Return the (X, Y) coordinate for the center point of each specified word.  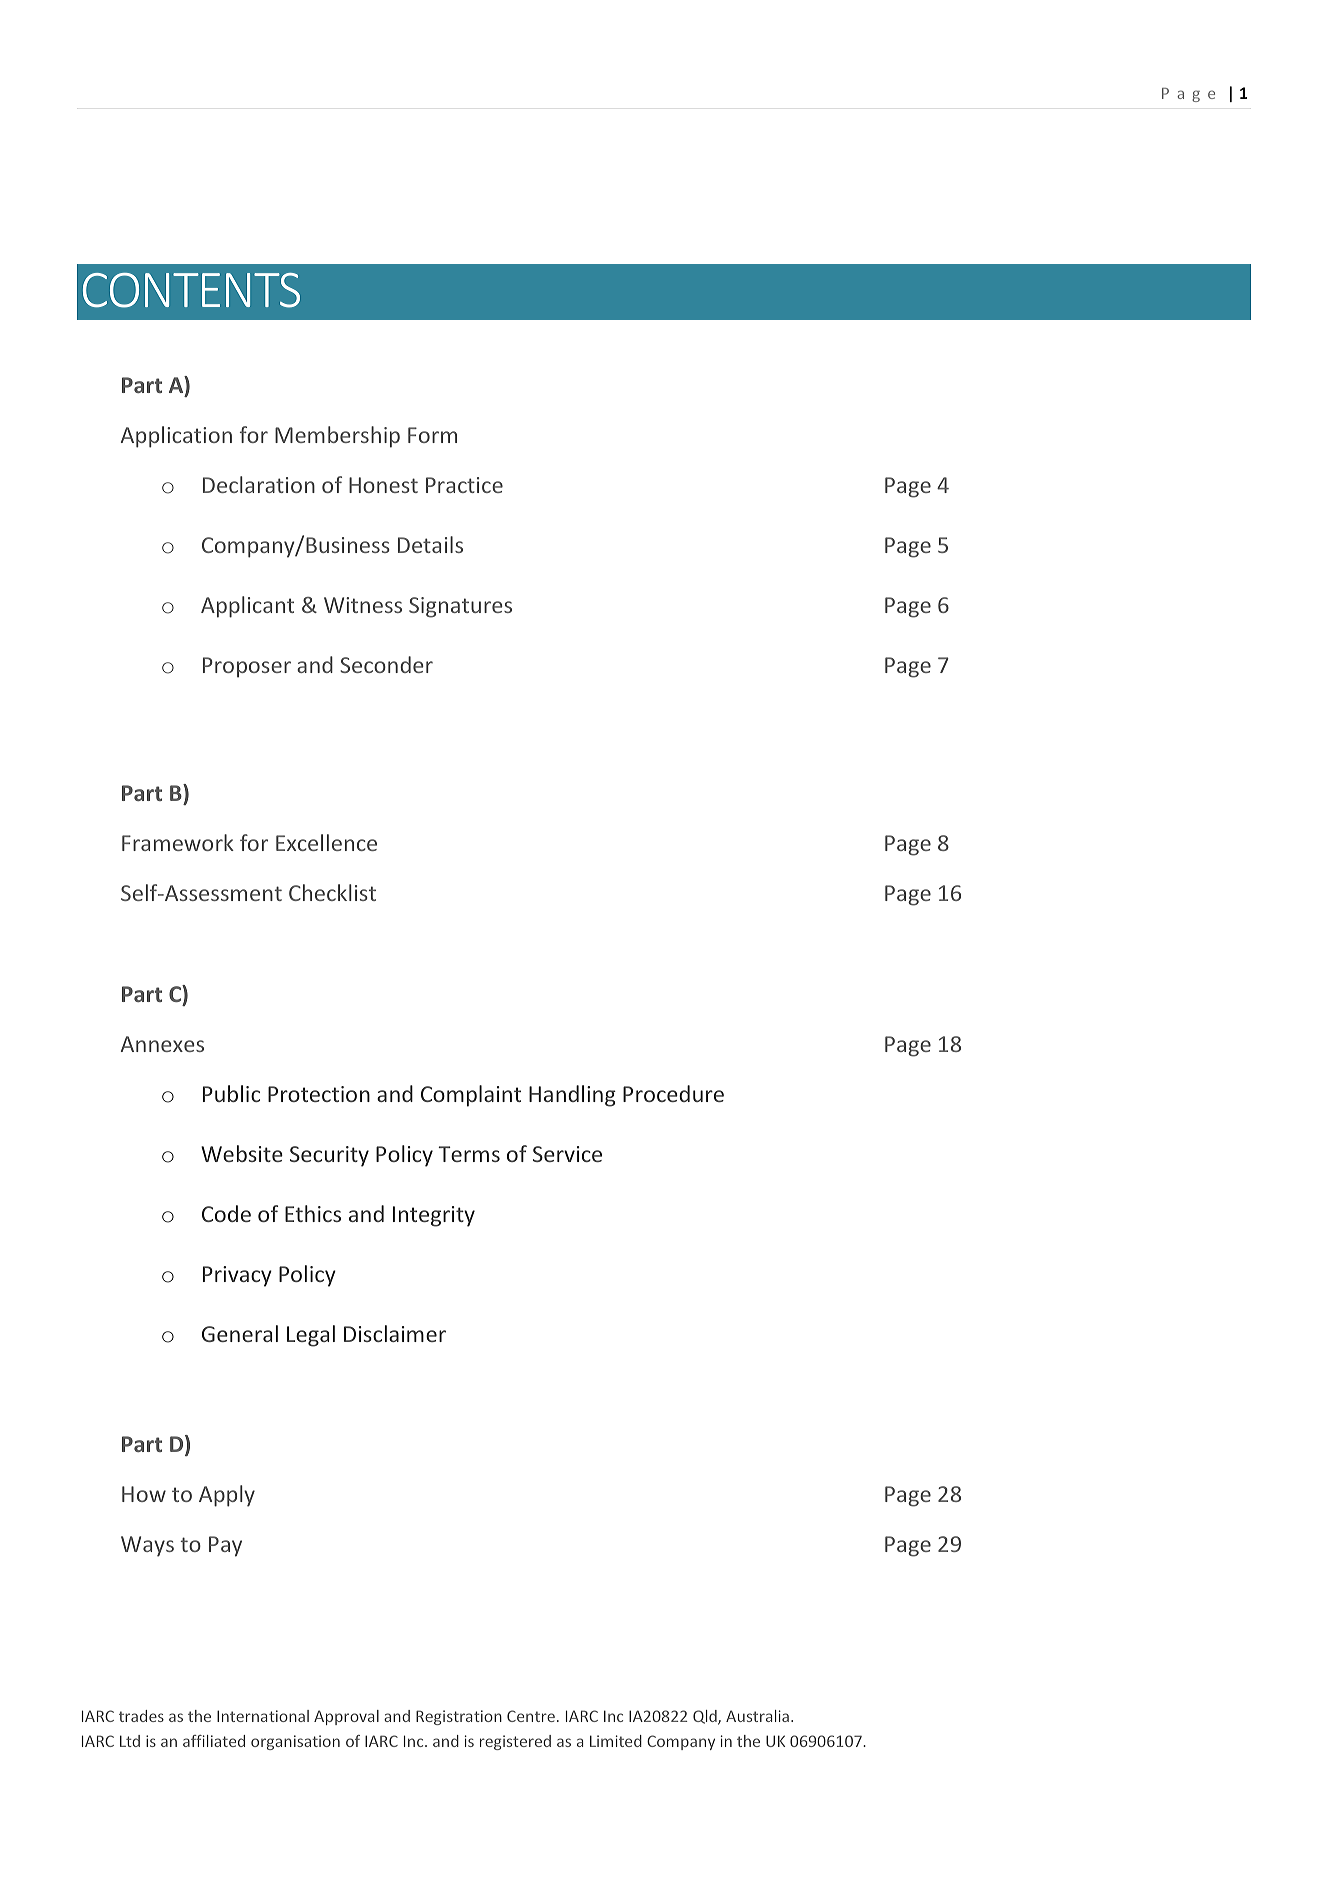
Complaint (471, 1096)
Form (432, 435)
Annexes (162, 1044)
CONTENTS (191, 290)
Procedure (673, 1093)
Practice (464, 485)
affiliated (214, 1741)
